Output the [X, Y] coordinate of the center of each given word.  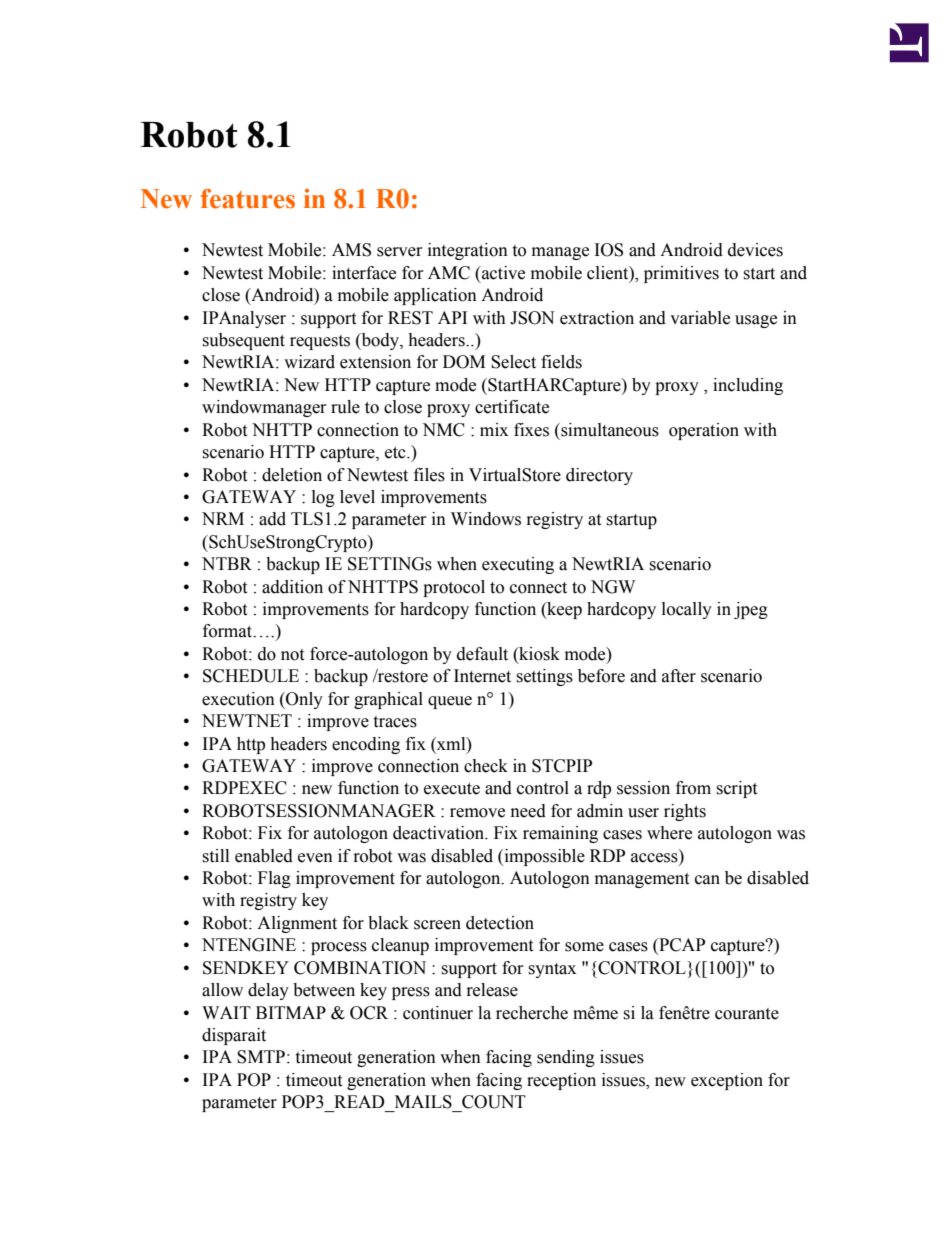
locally [687, 610]
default [482, 654]
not [292, 655]
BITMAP [291, 1012]
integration [468, 251]
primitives [681, 274]
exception [727, 1081]
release [492, 990]
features [248, 199]
